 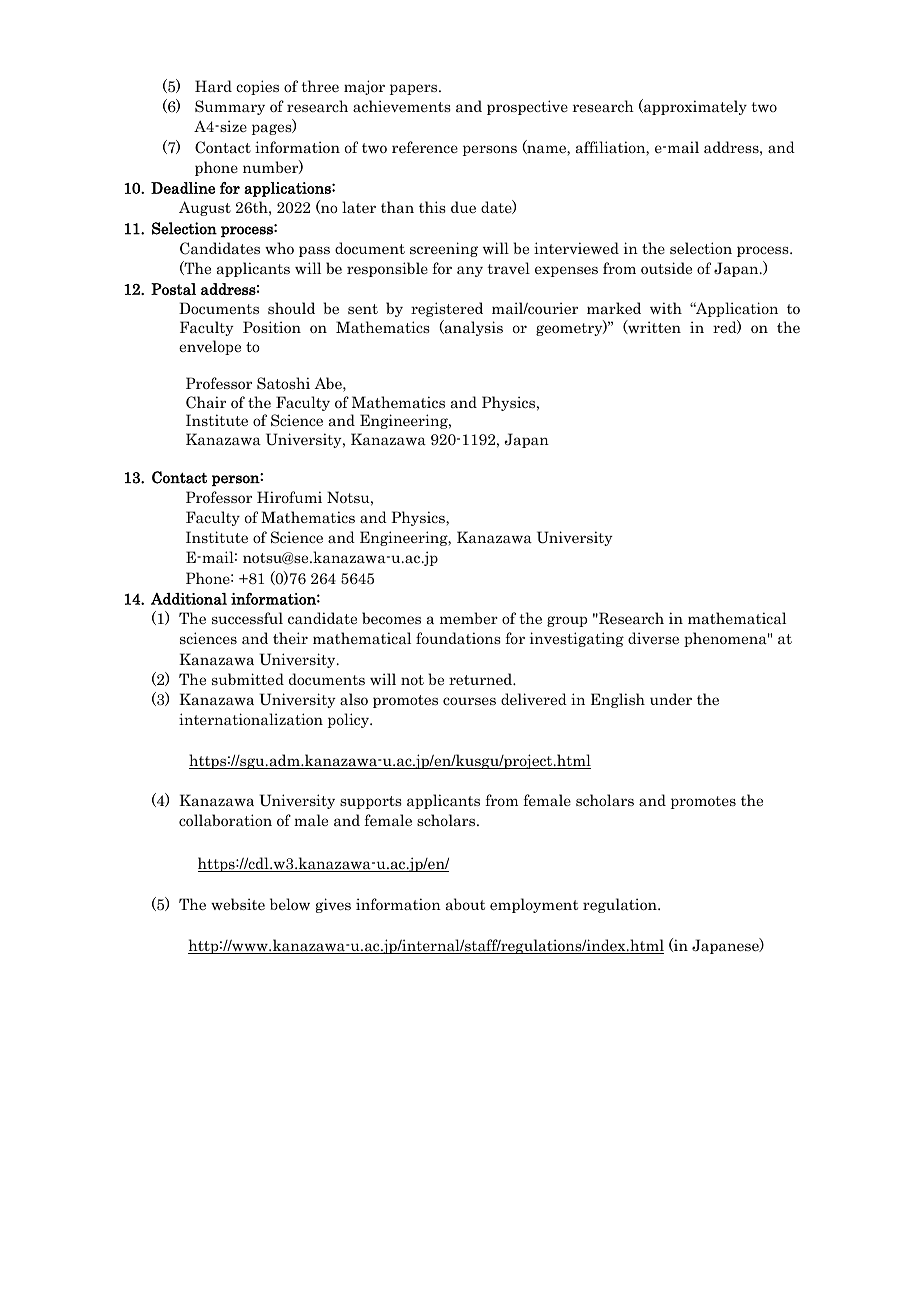 What do you see at coordinates (653, 638) in the page?
I see `diverse` at bounding box center [653, 638].
